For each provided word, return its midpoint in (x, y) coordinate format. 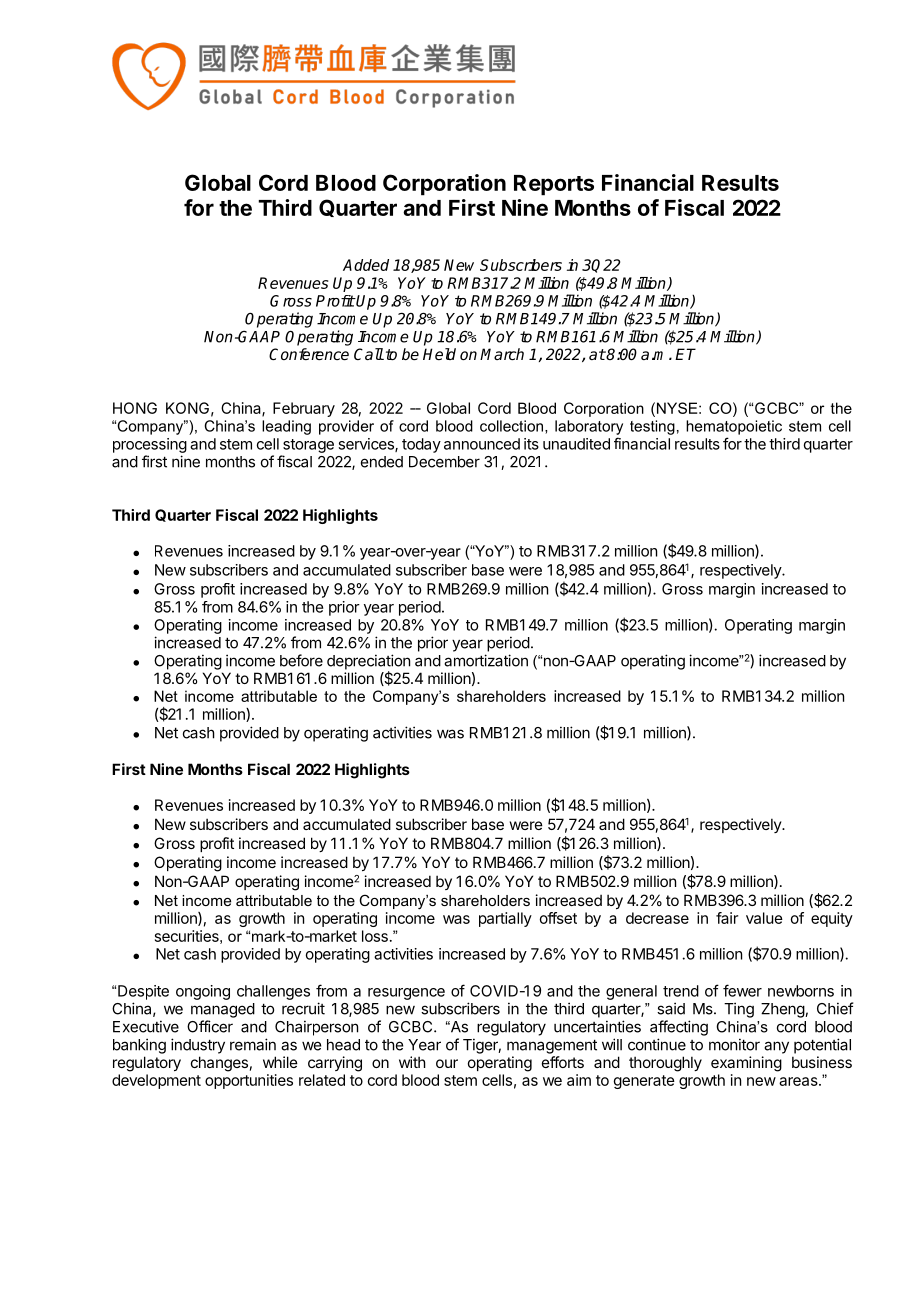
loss (375, 936)
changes (219, 1064)
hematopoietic (734, 427)
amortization (486, 660)
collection (511, 426)
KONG (187, 408)
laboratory (589, 427)
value (764, 918)
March (502, 354)
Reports (554, 185)
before (301, 660)
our (447, 1063)
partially (505, 919)
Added (366, 265)
